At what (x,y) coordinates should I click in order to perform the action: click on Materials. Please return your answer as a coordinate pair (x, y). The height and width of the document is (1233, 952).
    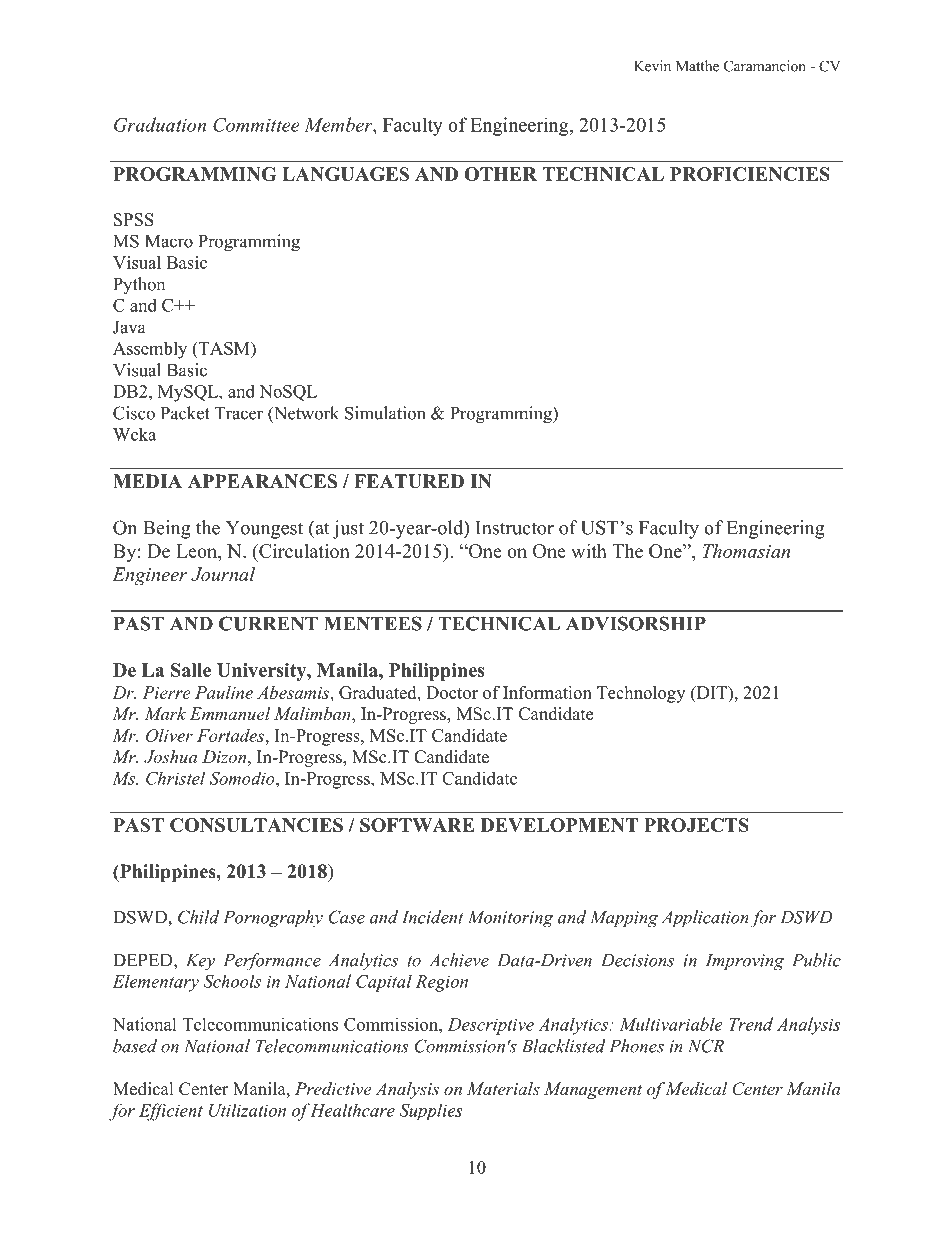
    Looking at the image, I should click on (503, 1088).
